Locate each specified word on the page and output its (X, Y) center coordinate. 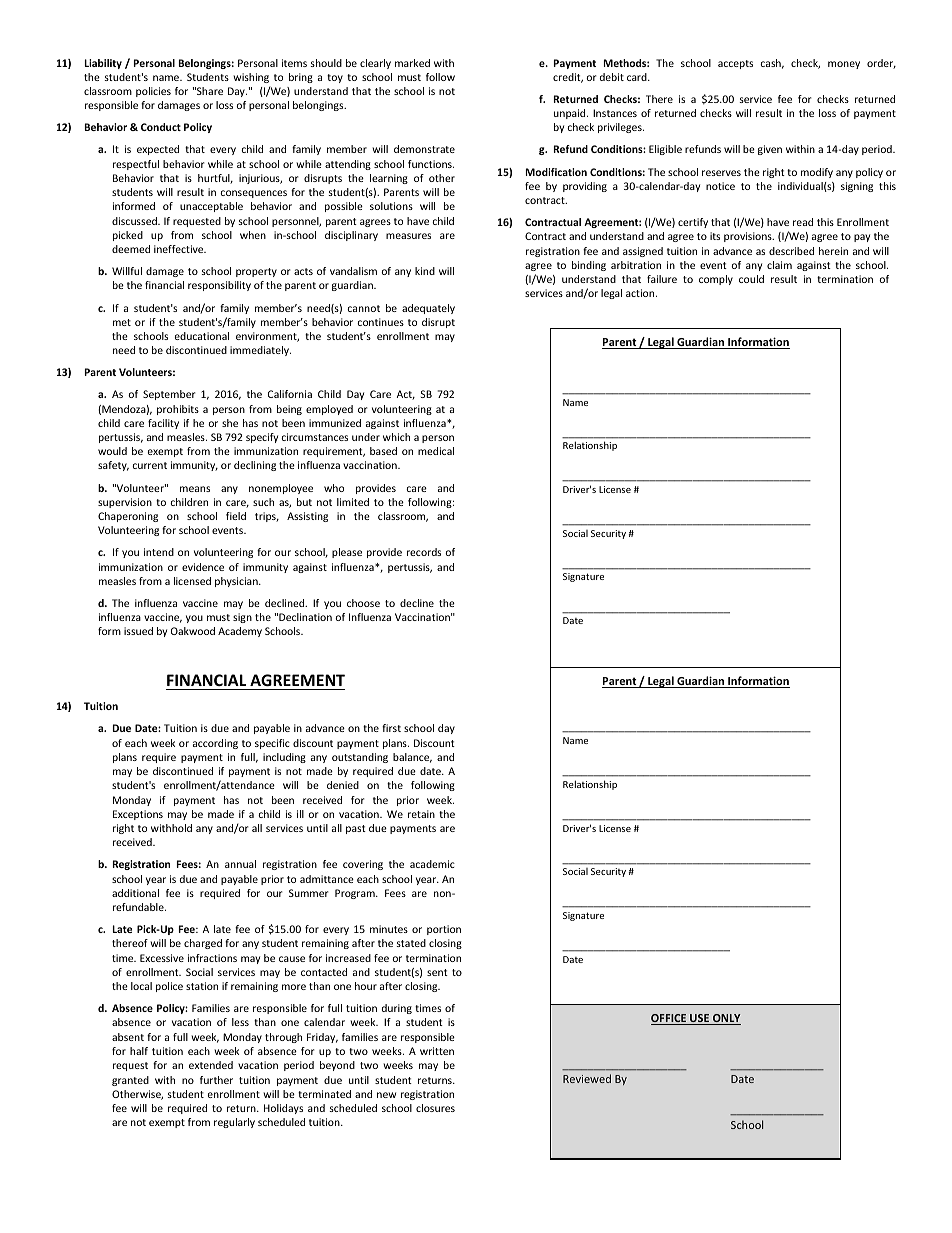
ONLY (726, 1019)
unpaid (571, 114)
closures (435, 1108)
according (215, 744)
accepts (735, 64)
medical (436, 451)
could (751, 279)
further (216, 1080)
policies (153, 92)
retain (421, 814)
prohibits (178, 410)
